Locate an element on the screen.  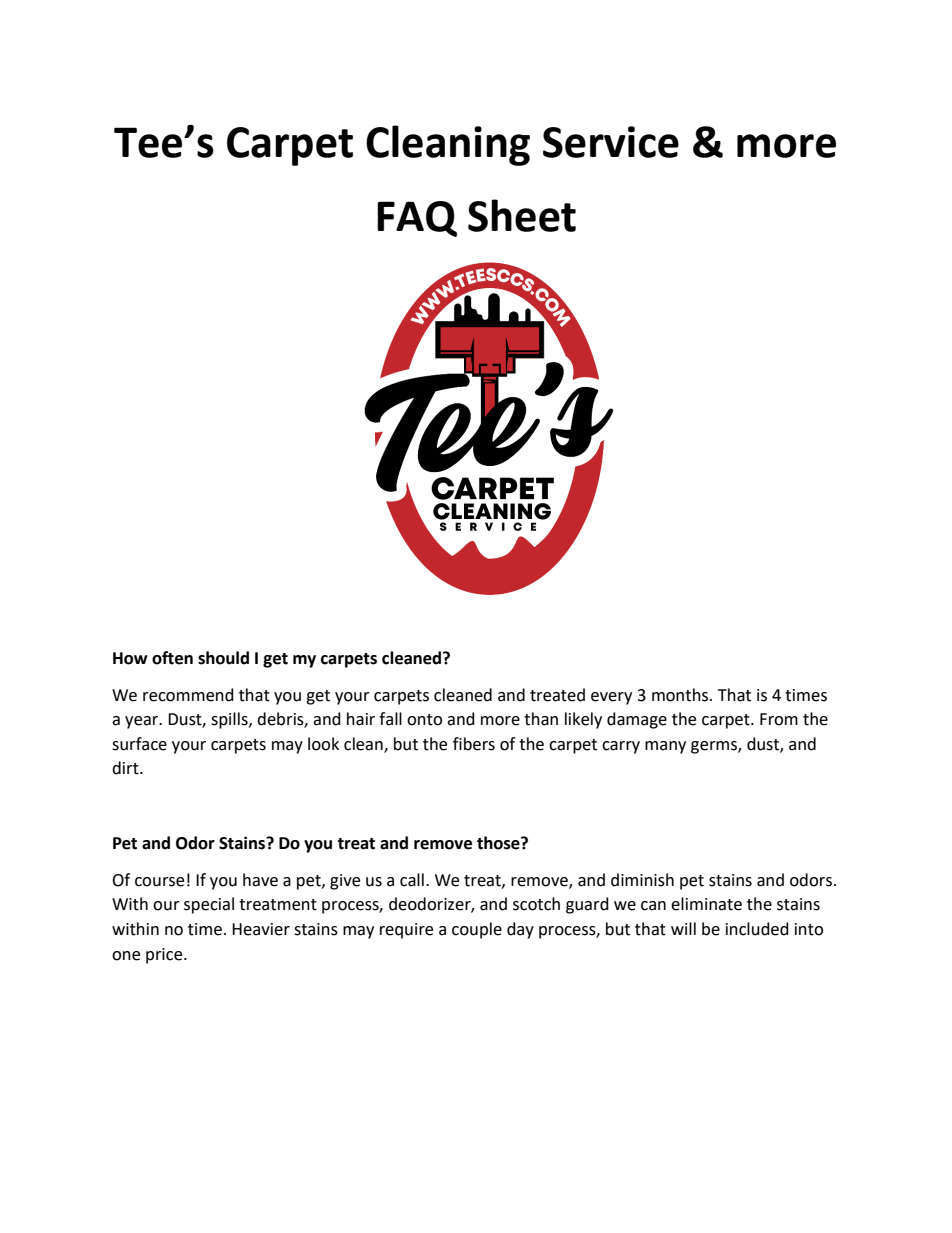
Sheet is located at coordinates (522, 215).
